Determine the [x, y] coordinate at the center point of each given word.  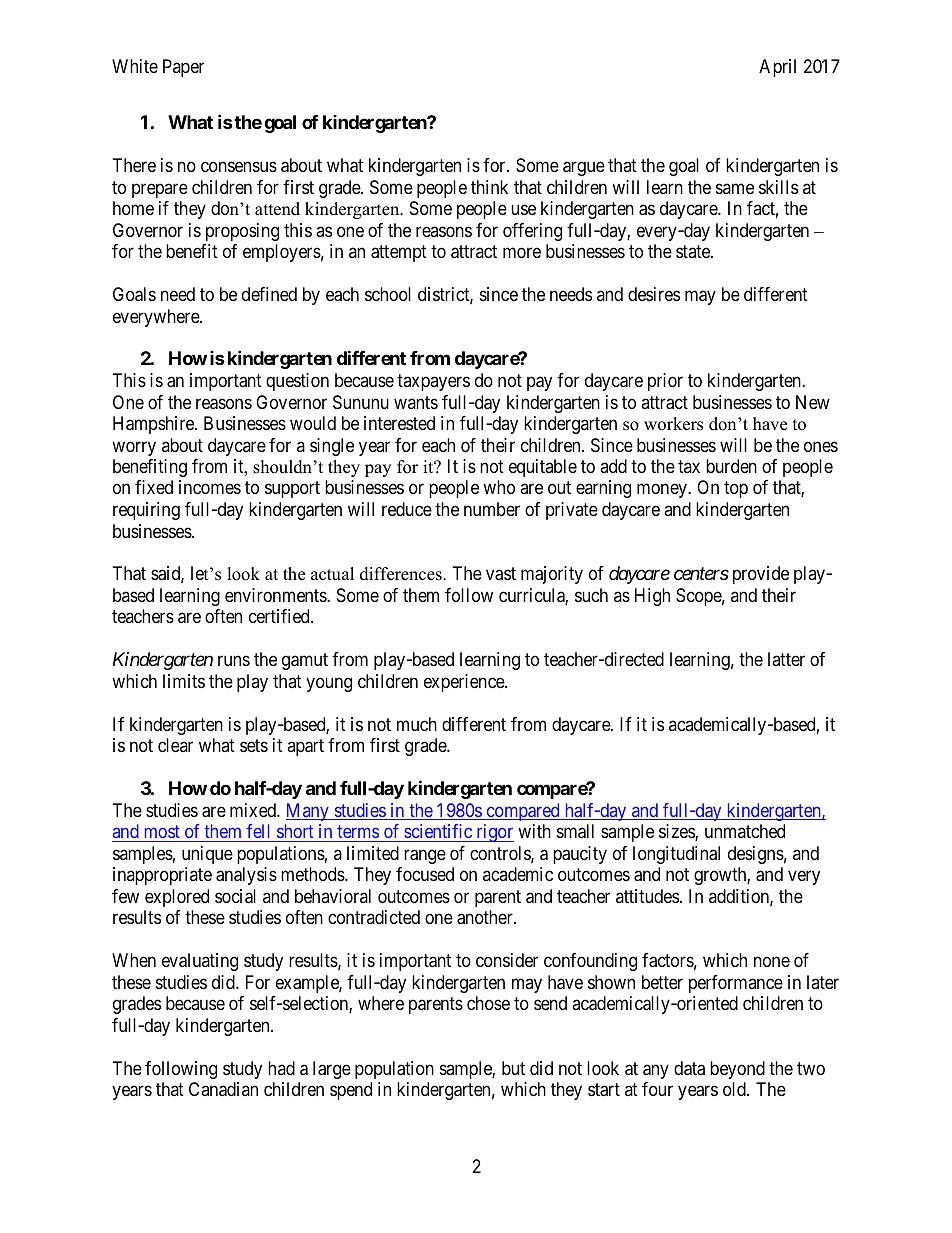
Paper [183, 68]
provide [761, 575]
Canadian [223, 1089]
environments [276, 595]
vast [501, 574]
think [489, 187]
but [513, 1068]
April [777, 68]
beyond [737, 1070]
